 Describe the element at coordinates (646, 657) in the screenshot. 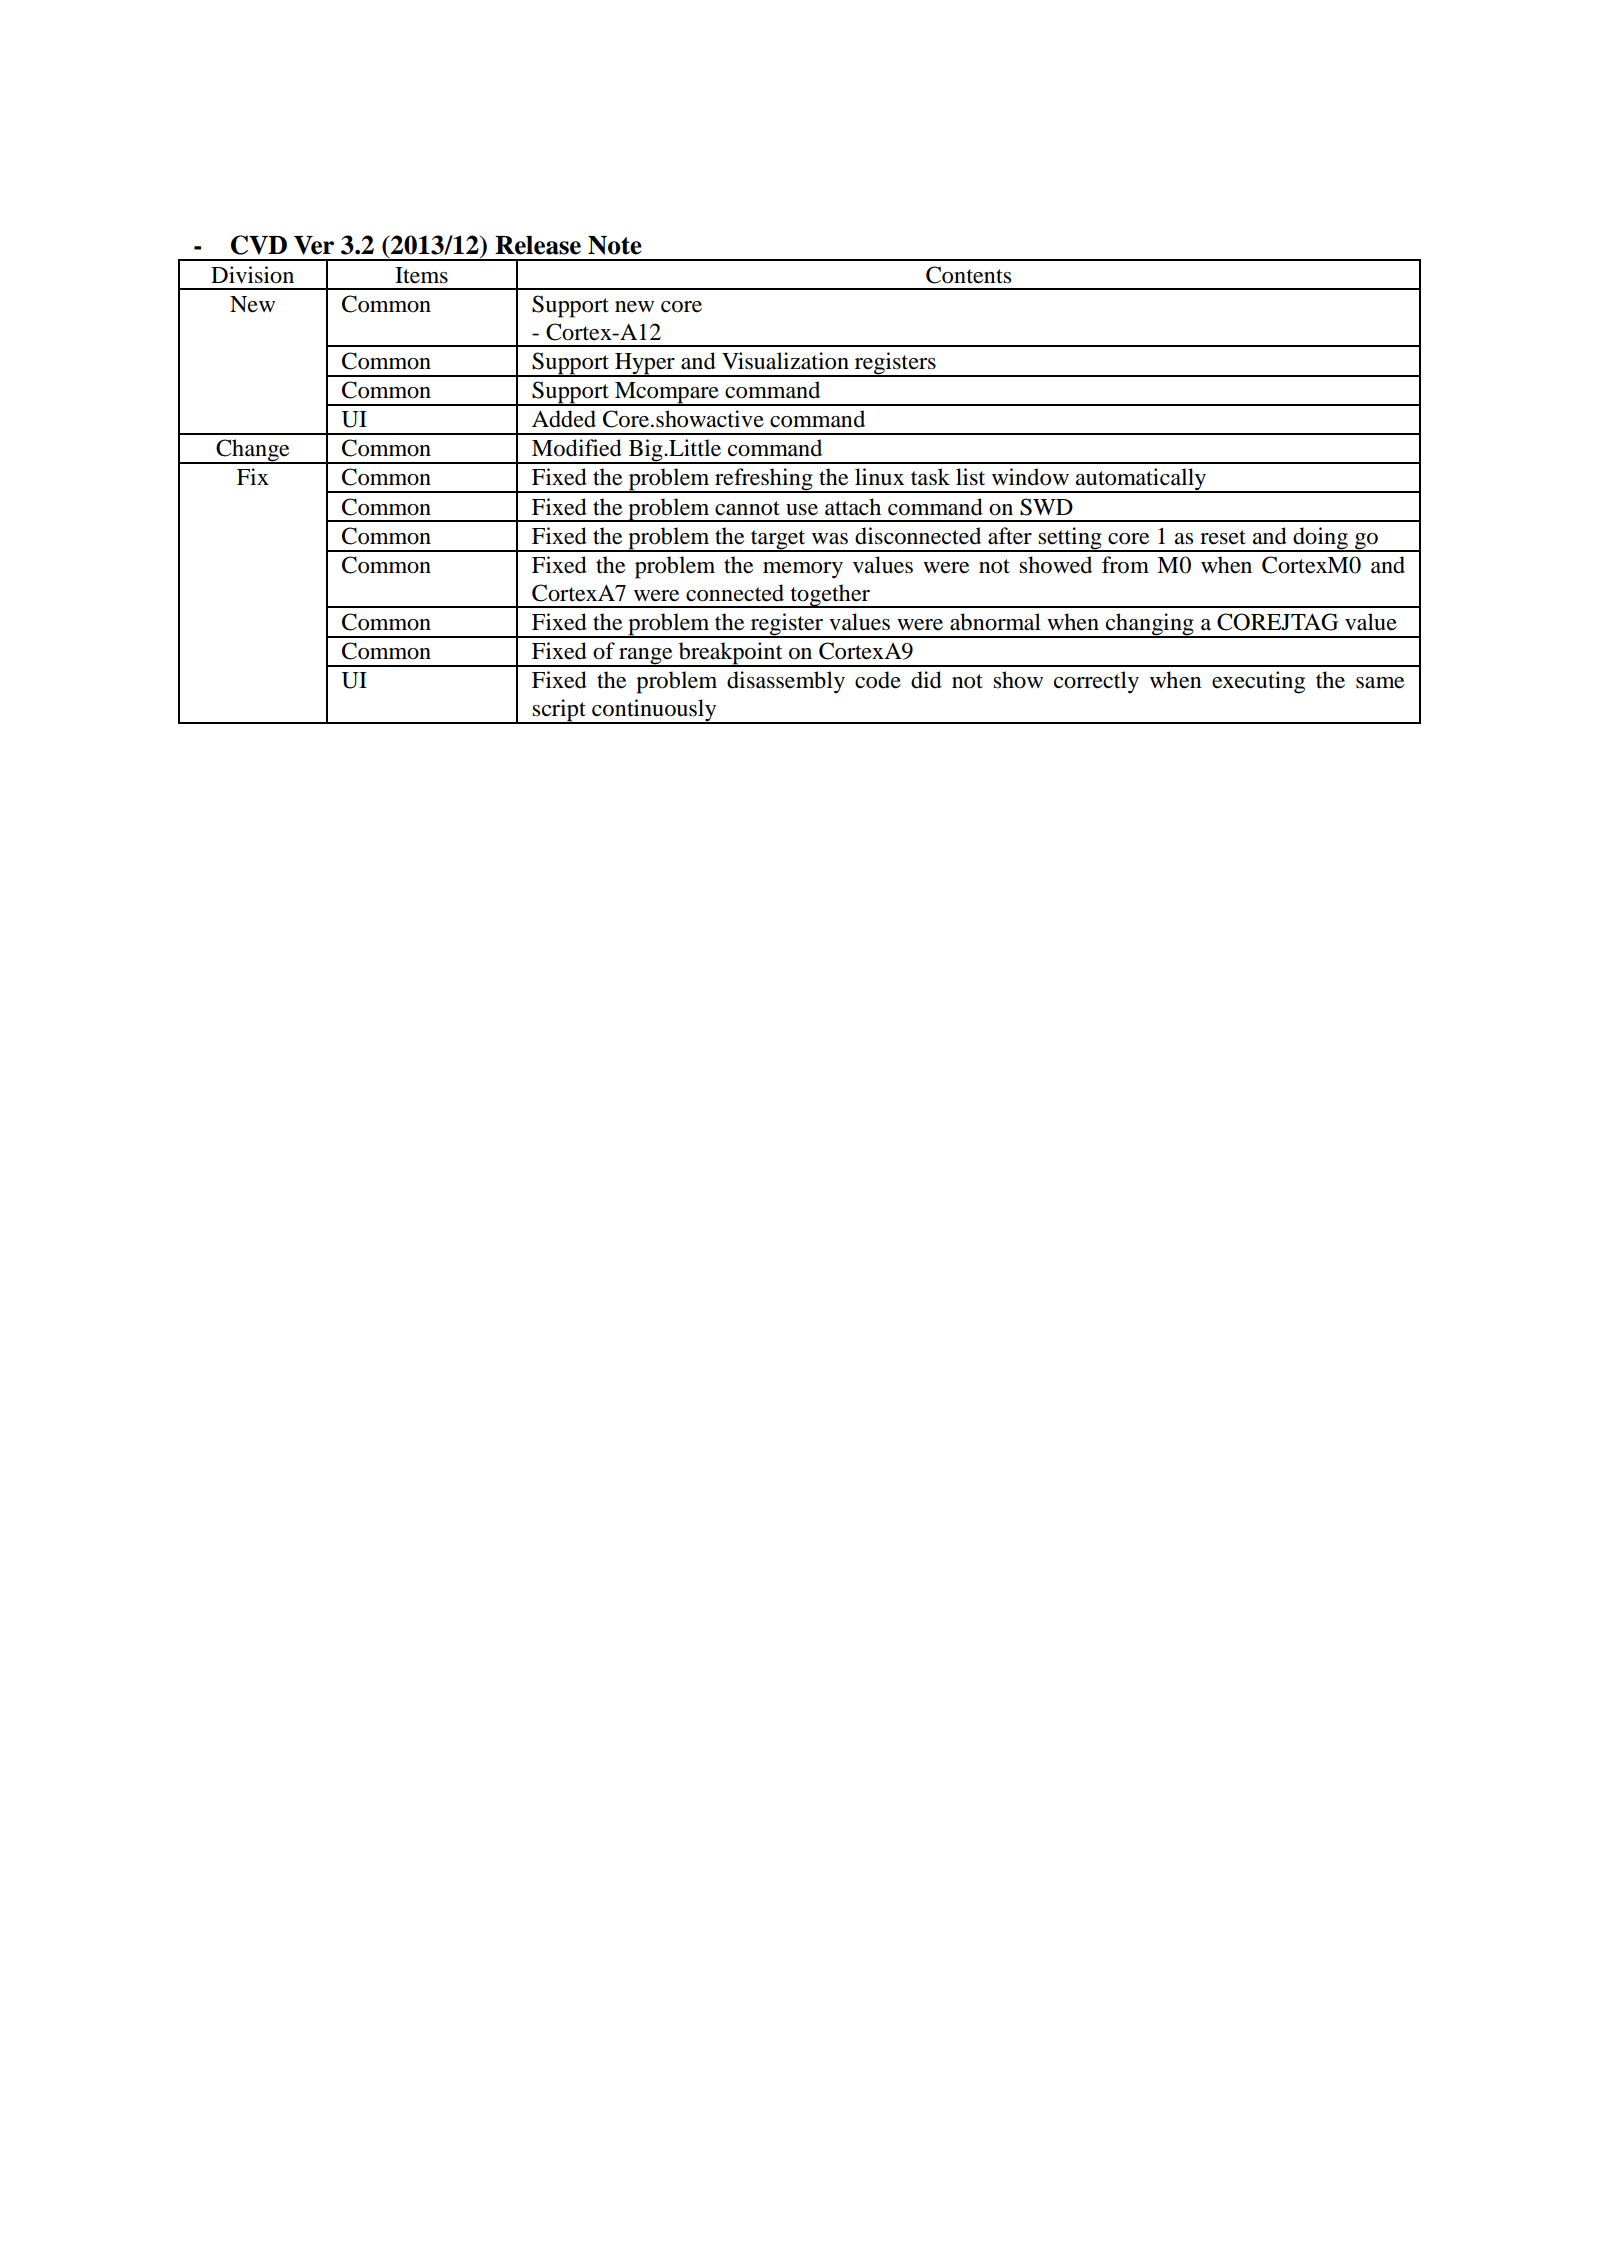

I see `range` at that location.
